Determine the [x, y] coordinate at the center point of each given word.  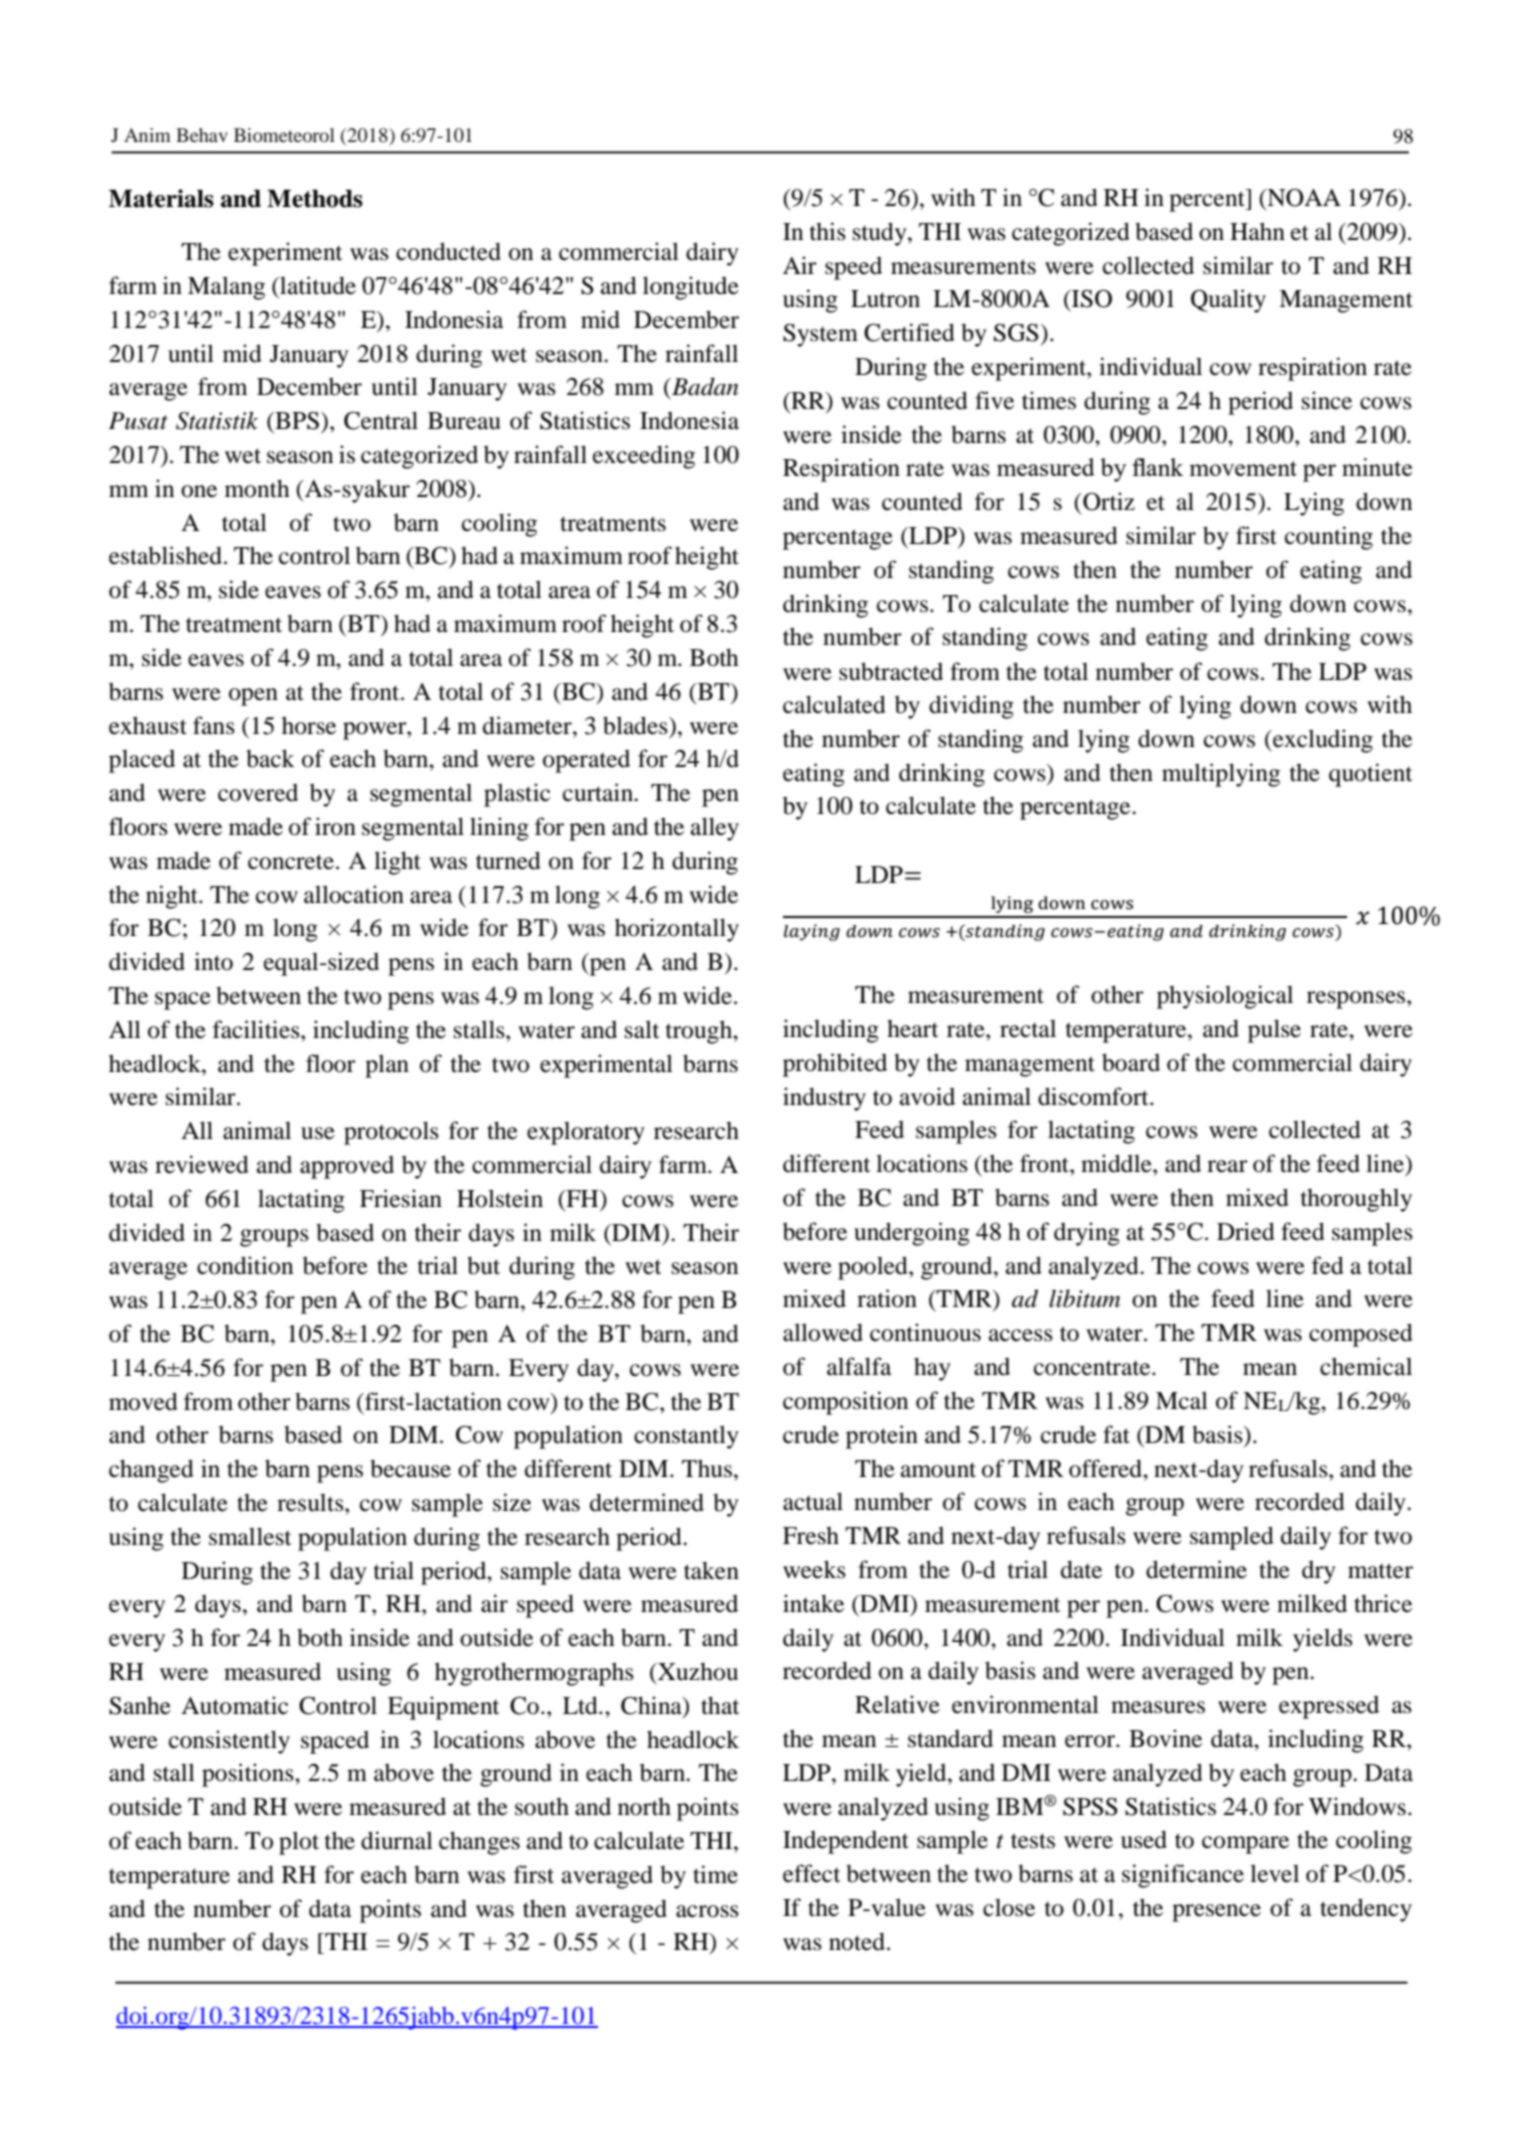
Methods [315, 198]
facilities [257, 1029]
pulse [1274, 1031]
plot [299, 1843]
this [828, 231]
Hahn [1257, 231]
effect [812, 1873]
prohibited [835, 1065]
